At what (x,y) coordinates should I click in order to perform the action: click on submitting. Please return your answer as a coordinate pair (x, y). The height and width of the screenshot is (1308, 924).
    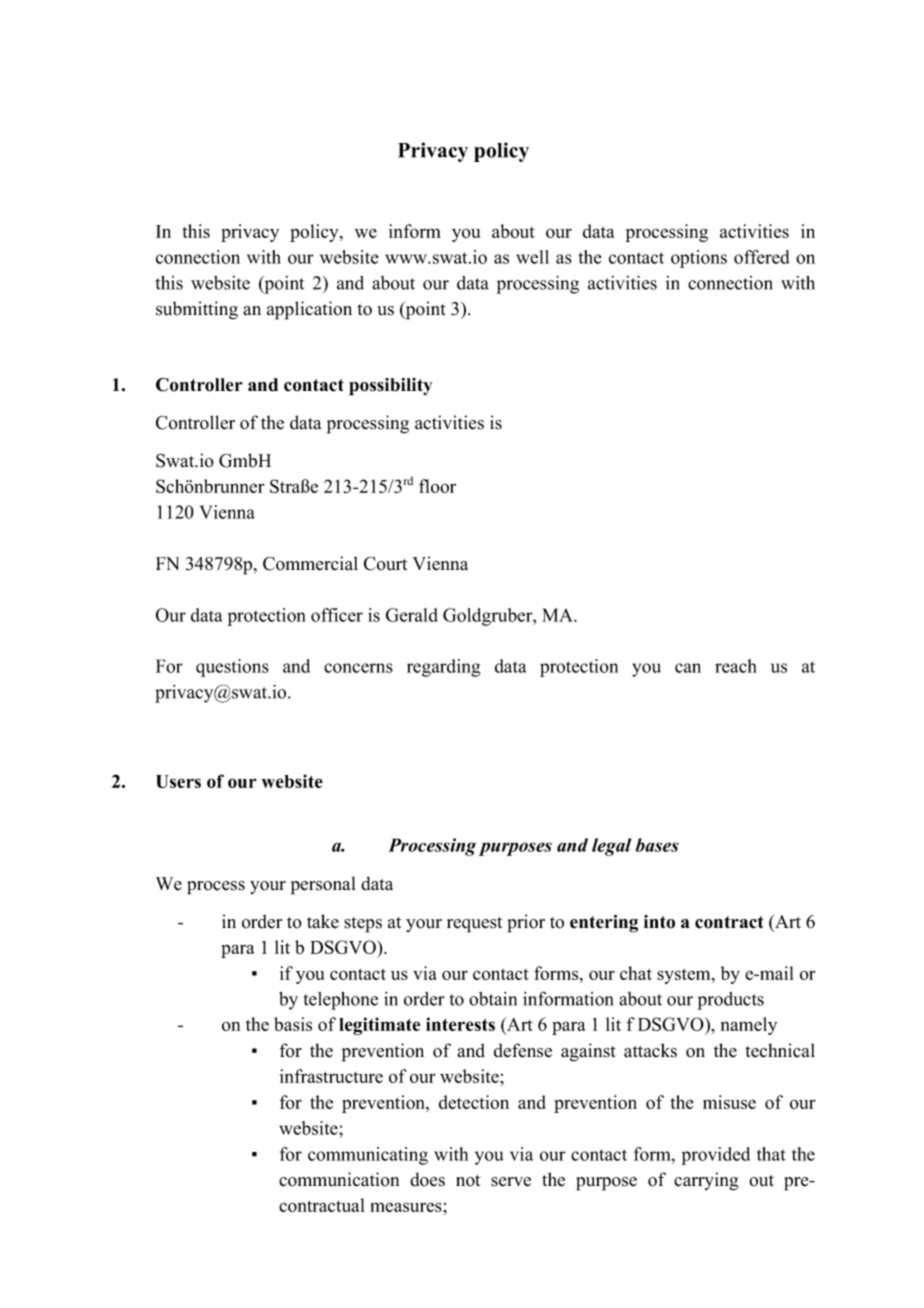
    Looking at the image, I should click on (197, 310).
